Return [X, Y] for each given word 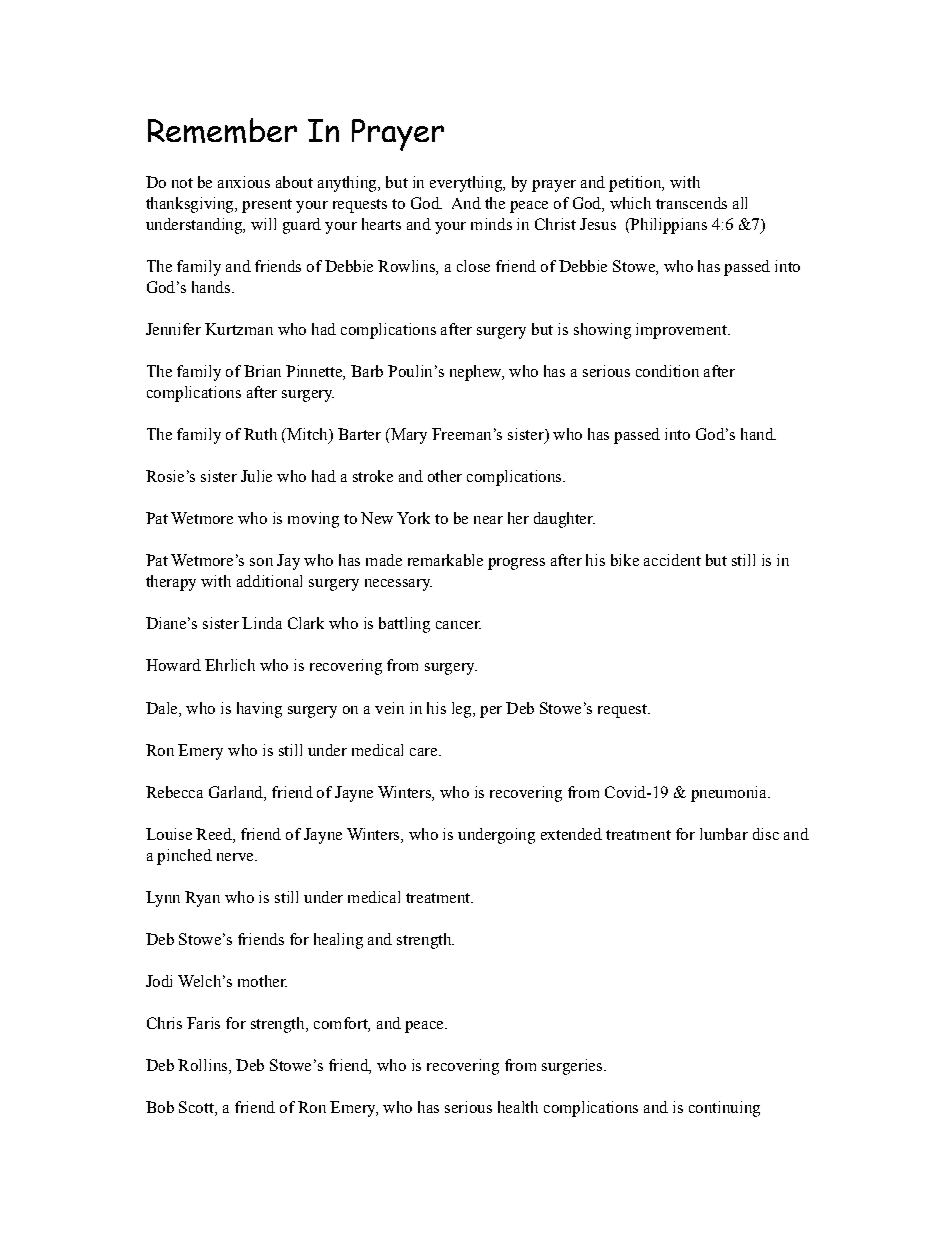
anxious [244, 182]
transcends [691, 203]
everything [467, 184]
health [518, 1107]
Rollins [204, 1065]
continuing [724, 1109]
